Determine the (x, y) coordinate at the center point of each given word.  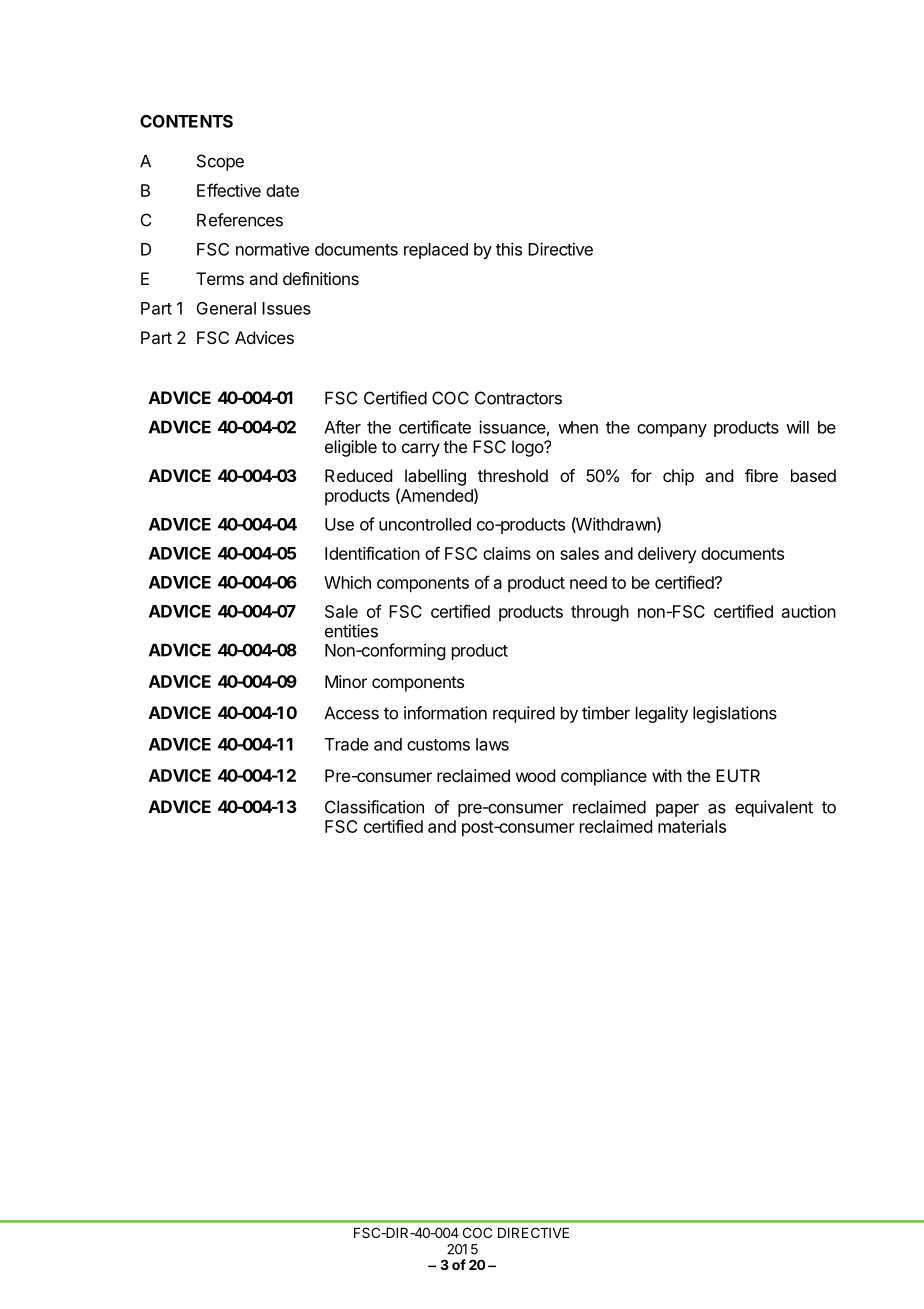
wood (535, 775)
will (797, 427)
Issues (286, 308)
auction (809, 611)
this (509, 249)
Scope (220, 162)
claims (507, 553)
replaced (436, 251)
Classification (374, 807)
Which (347, 582)
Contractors (518, 398)
